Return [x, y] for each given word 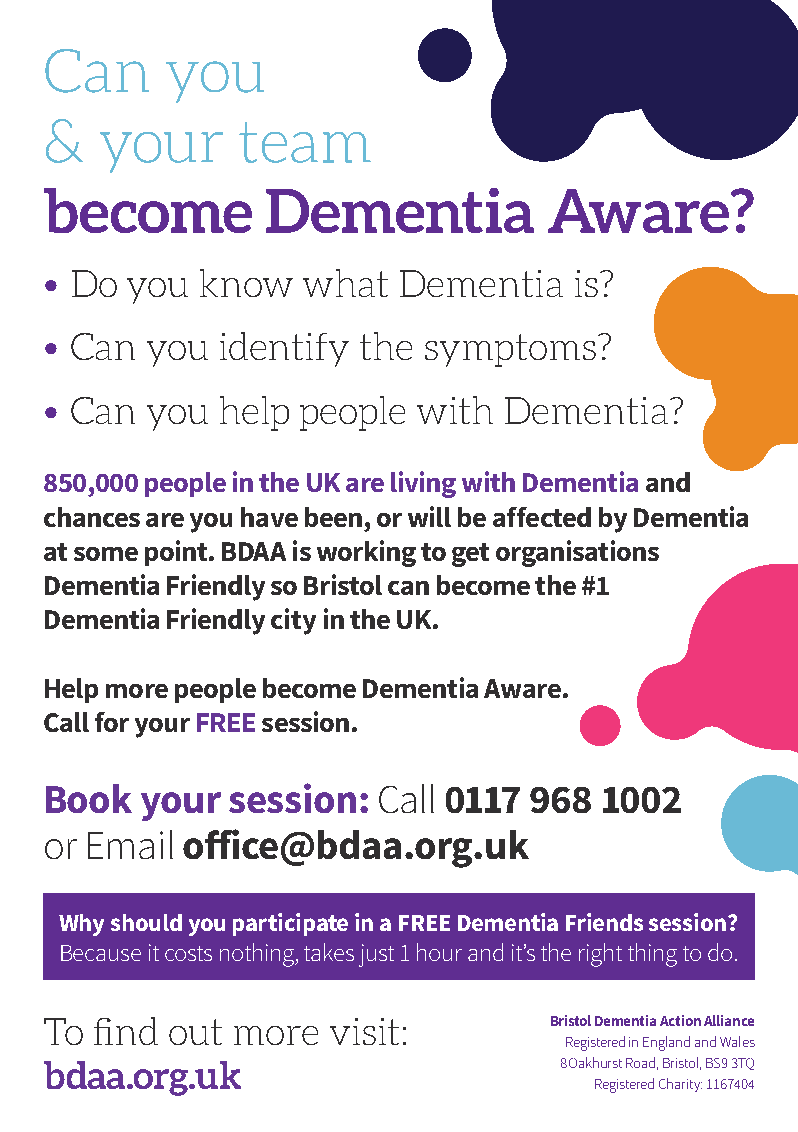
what [345, 283]
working [366, 553]
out [195, 1032]
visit [364, 1031]
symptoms [510, 350]
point [177, 553]
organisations [577, 553]
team [305, 142]
